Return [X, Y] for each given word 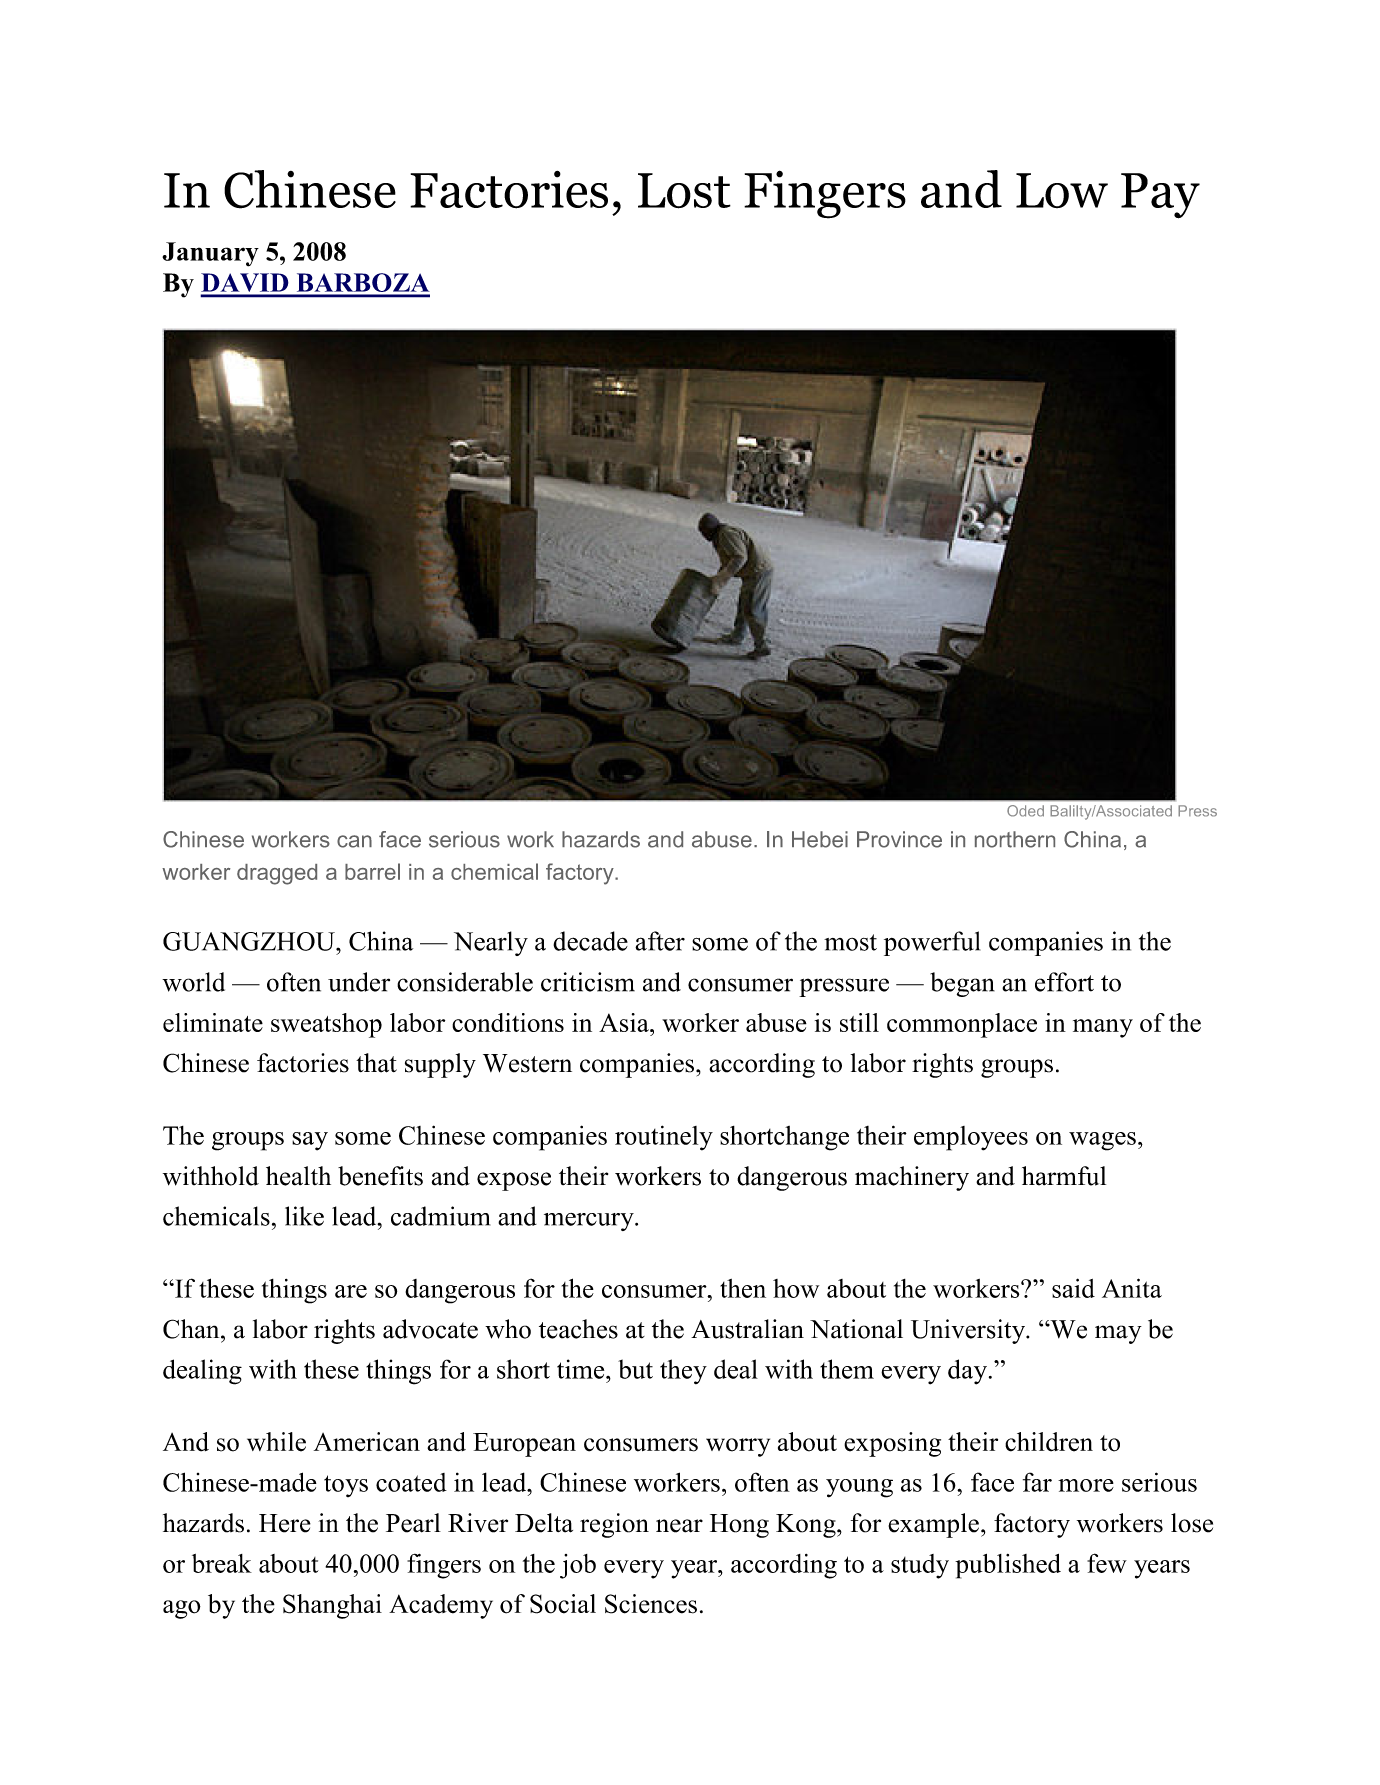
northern [1015, 839]
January [210, 254]
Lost [684, 191]
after [660, 941]
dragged [277, 874]
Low [1062, 190]
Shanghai [332, 1606]
